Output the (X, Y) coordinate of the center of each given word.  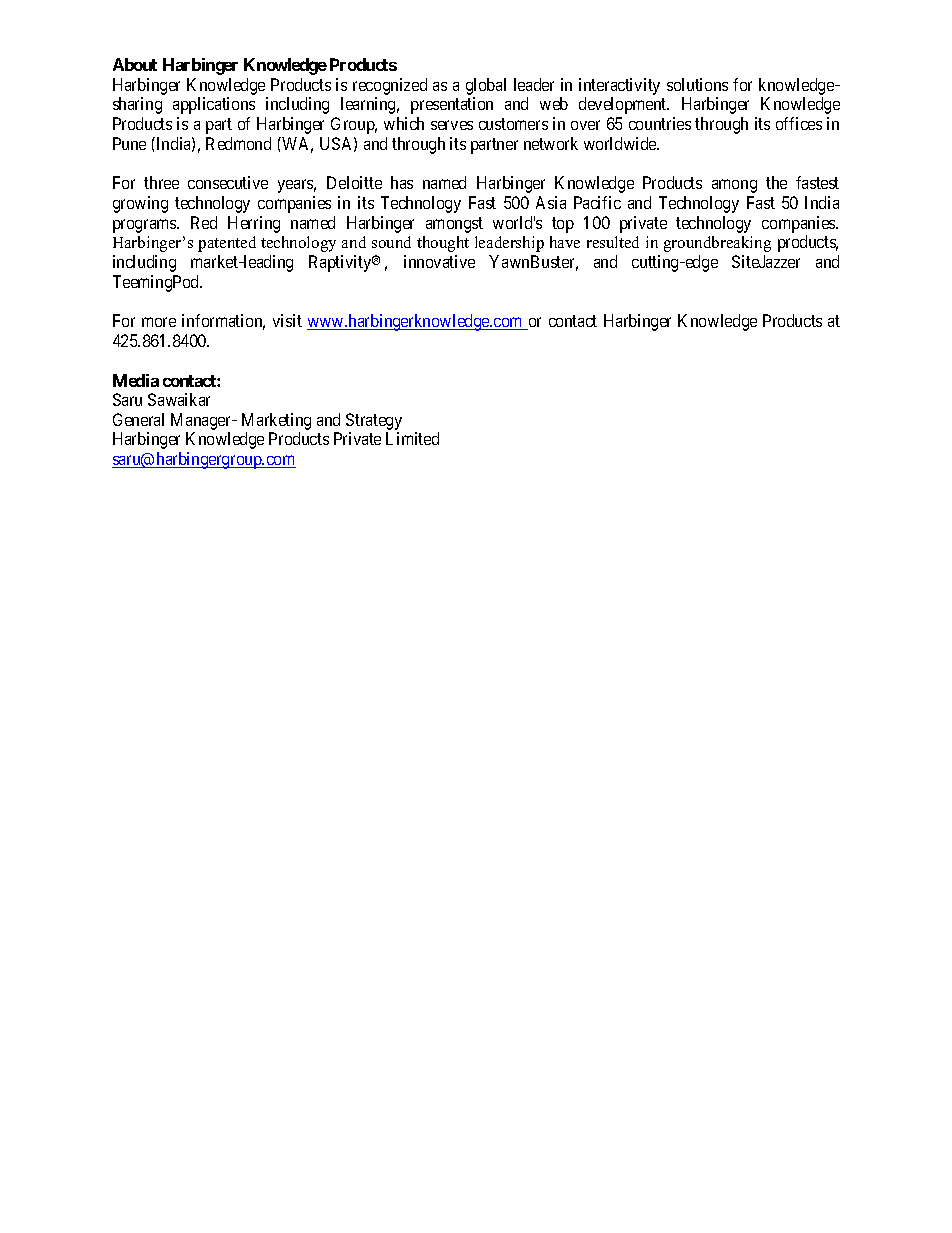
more (159, 322)
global (486, 86)
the (776, 182)
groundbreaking (717, 244)
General (138, 419)
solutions (697, 84)
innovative (439, 261)
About (135, 64)
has (402, 182)
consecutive (228, 182)
